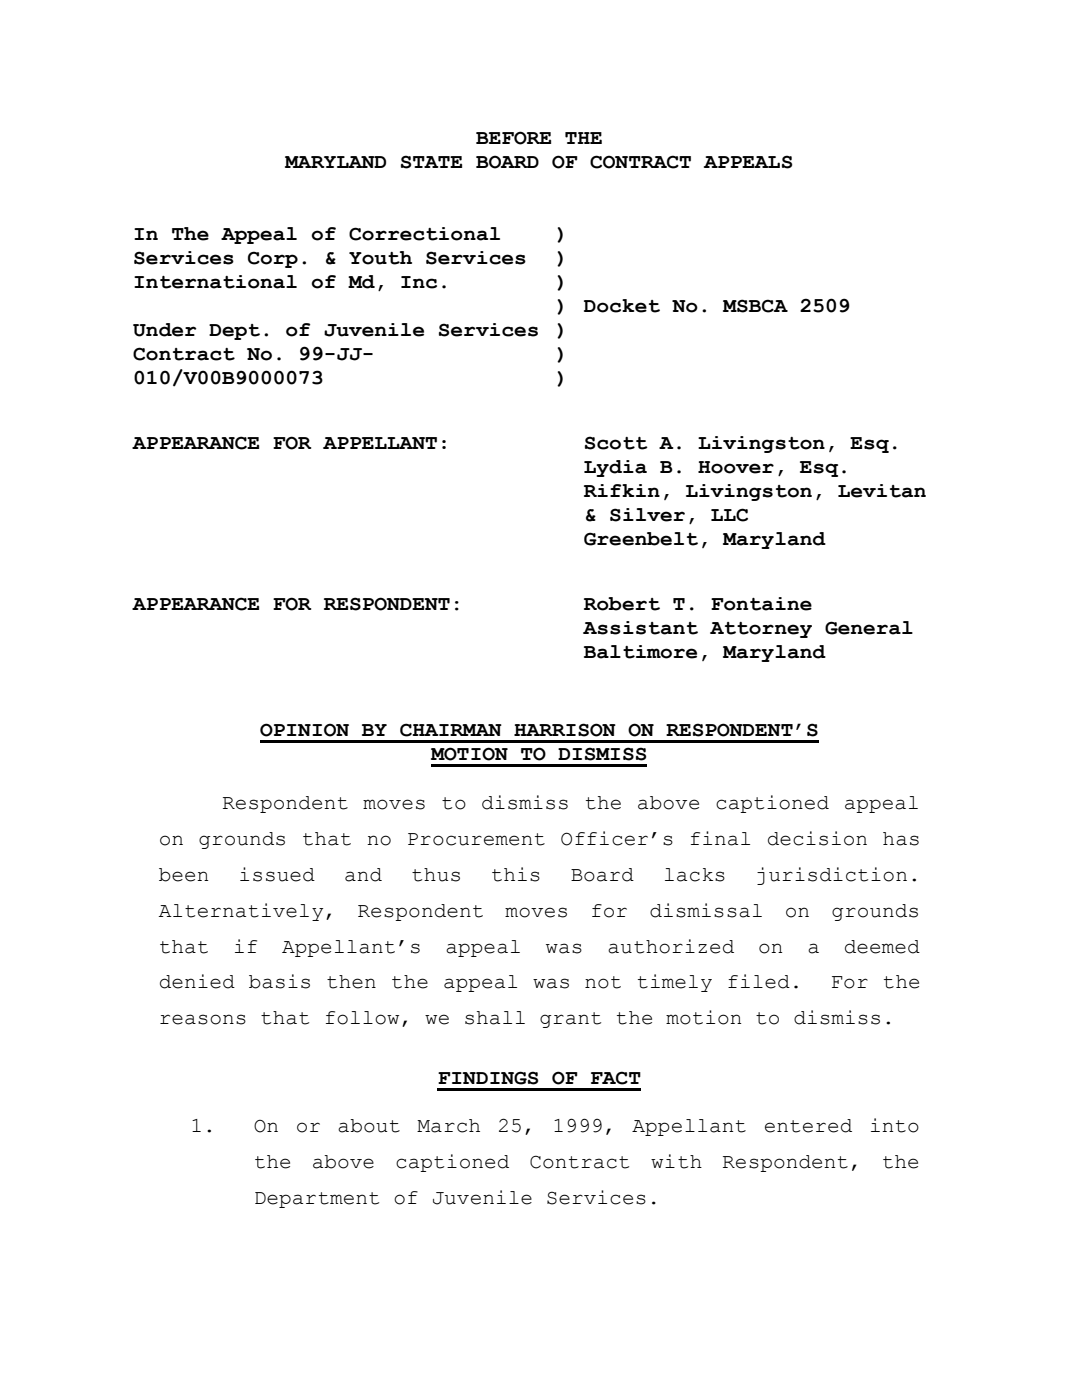 The height and width of the screenshot is (1397, 1079). I want to click on BEFORE, so click(513, 138).
